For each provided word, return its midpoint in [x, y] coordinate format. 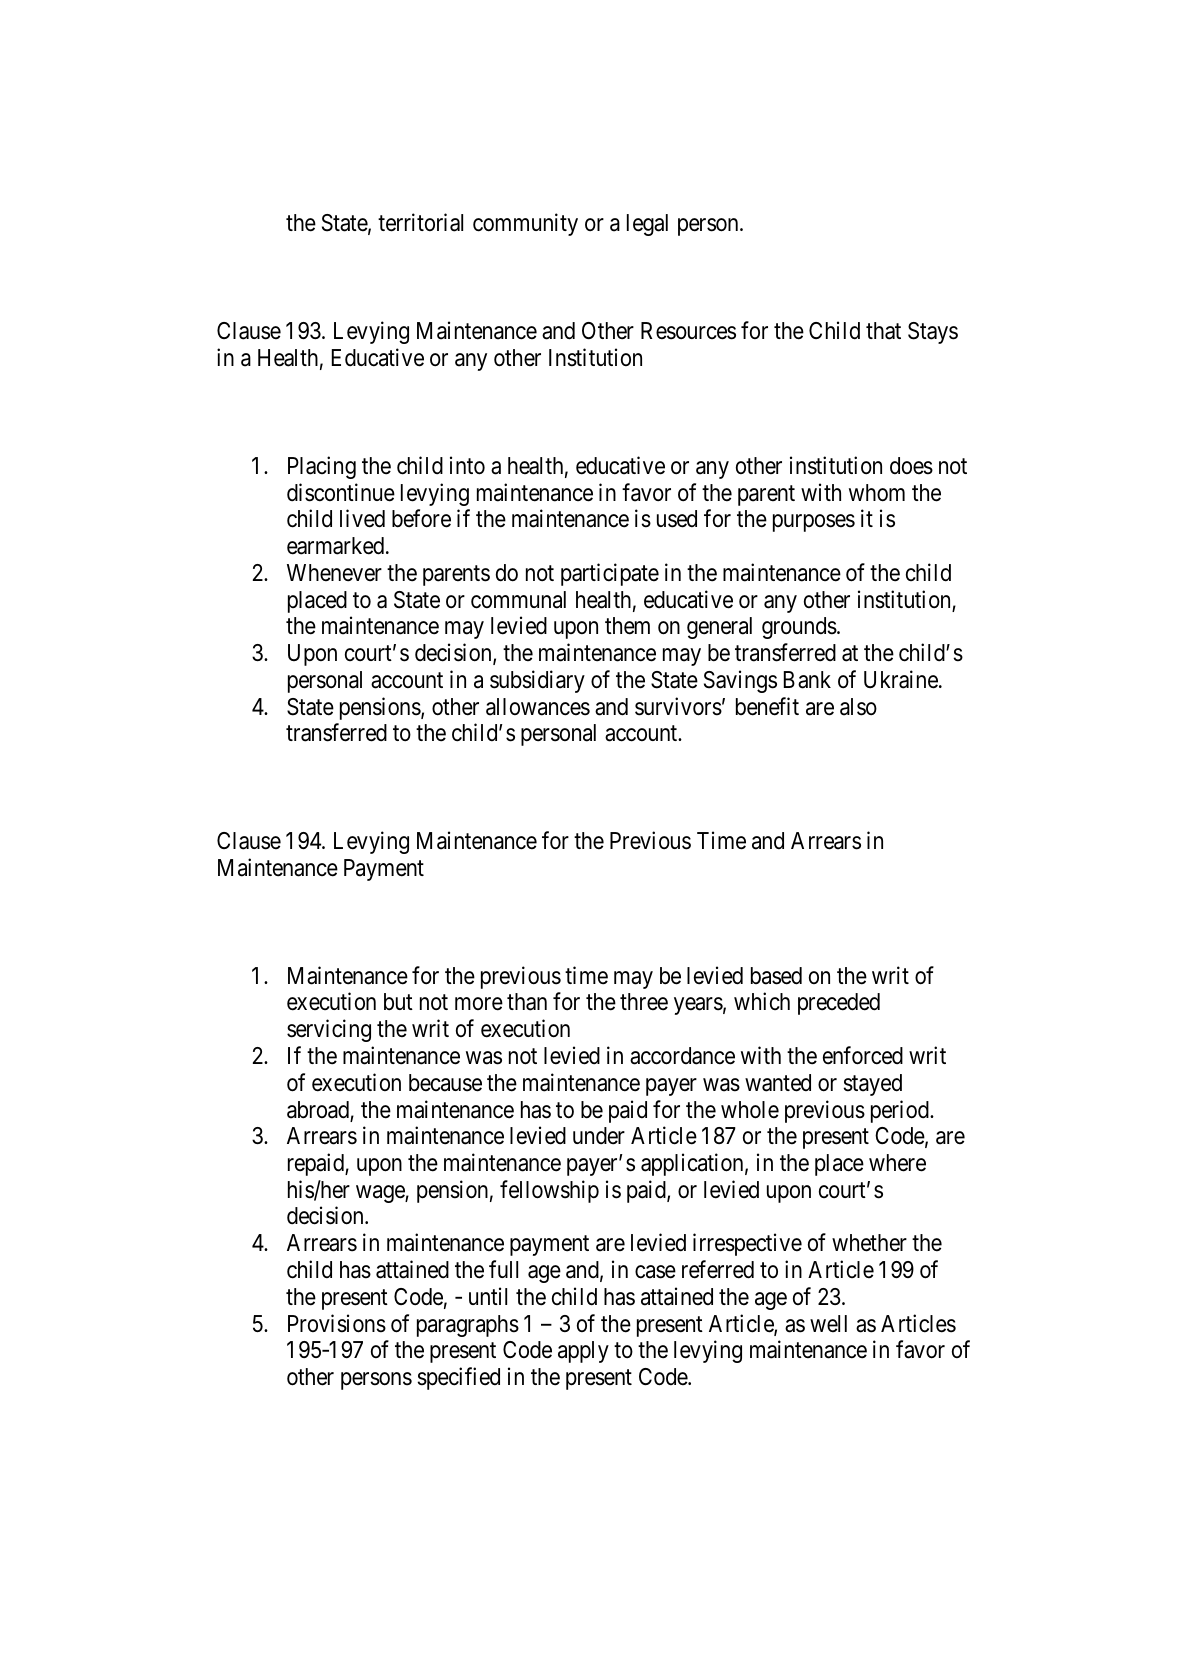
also [858, 707]
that [883, 331]
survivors [678, 706]
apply [583, 1352]
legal [647, 225]
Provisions [337, 1323]
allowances [538, 707]
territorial [420, 223]
